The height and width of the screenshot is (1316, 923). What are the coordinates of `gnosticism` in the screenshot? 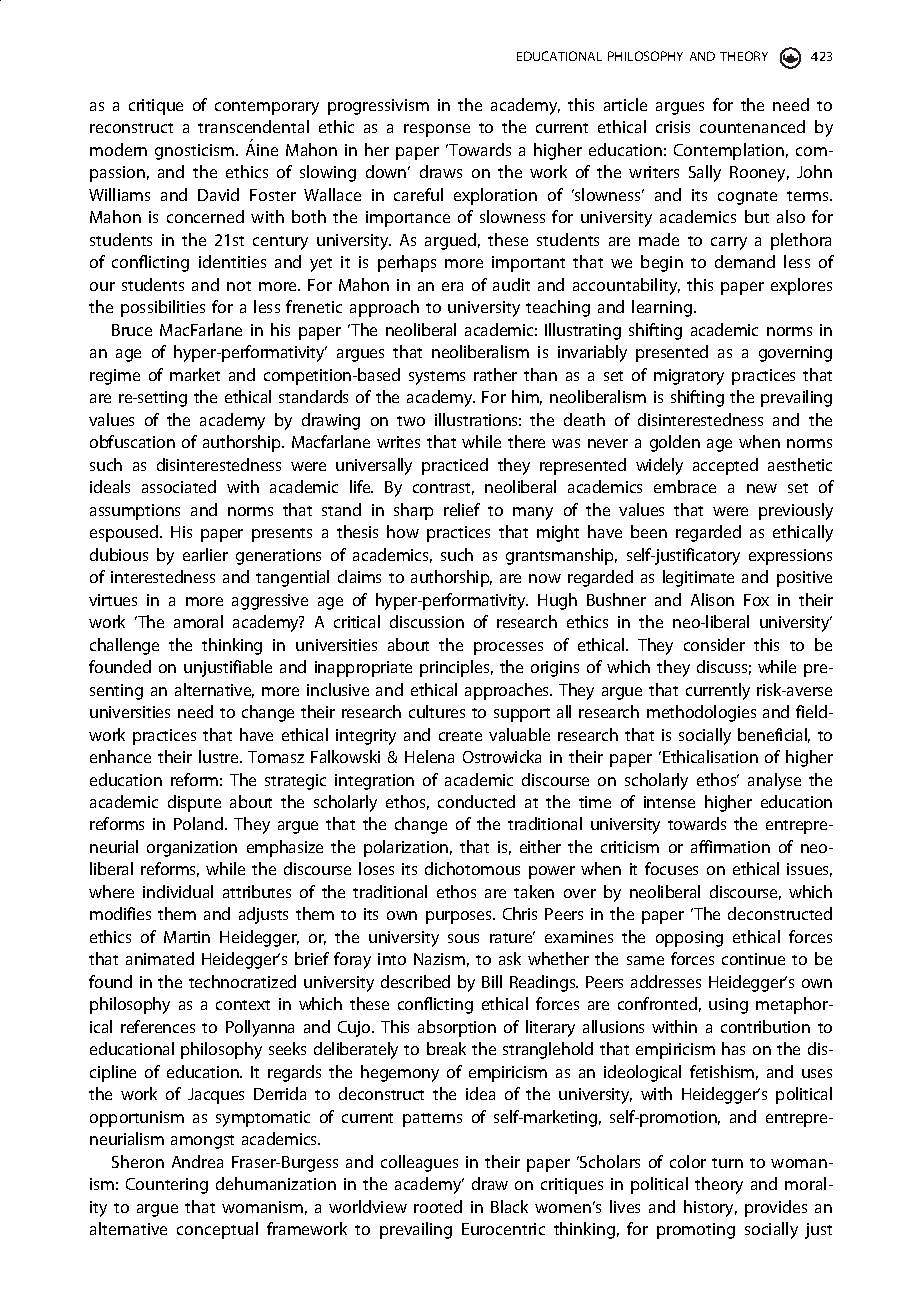 It's located at (196, 152).
